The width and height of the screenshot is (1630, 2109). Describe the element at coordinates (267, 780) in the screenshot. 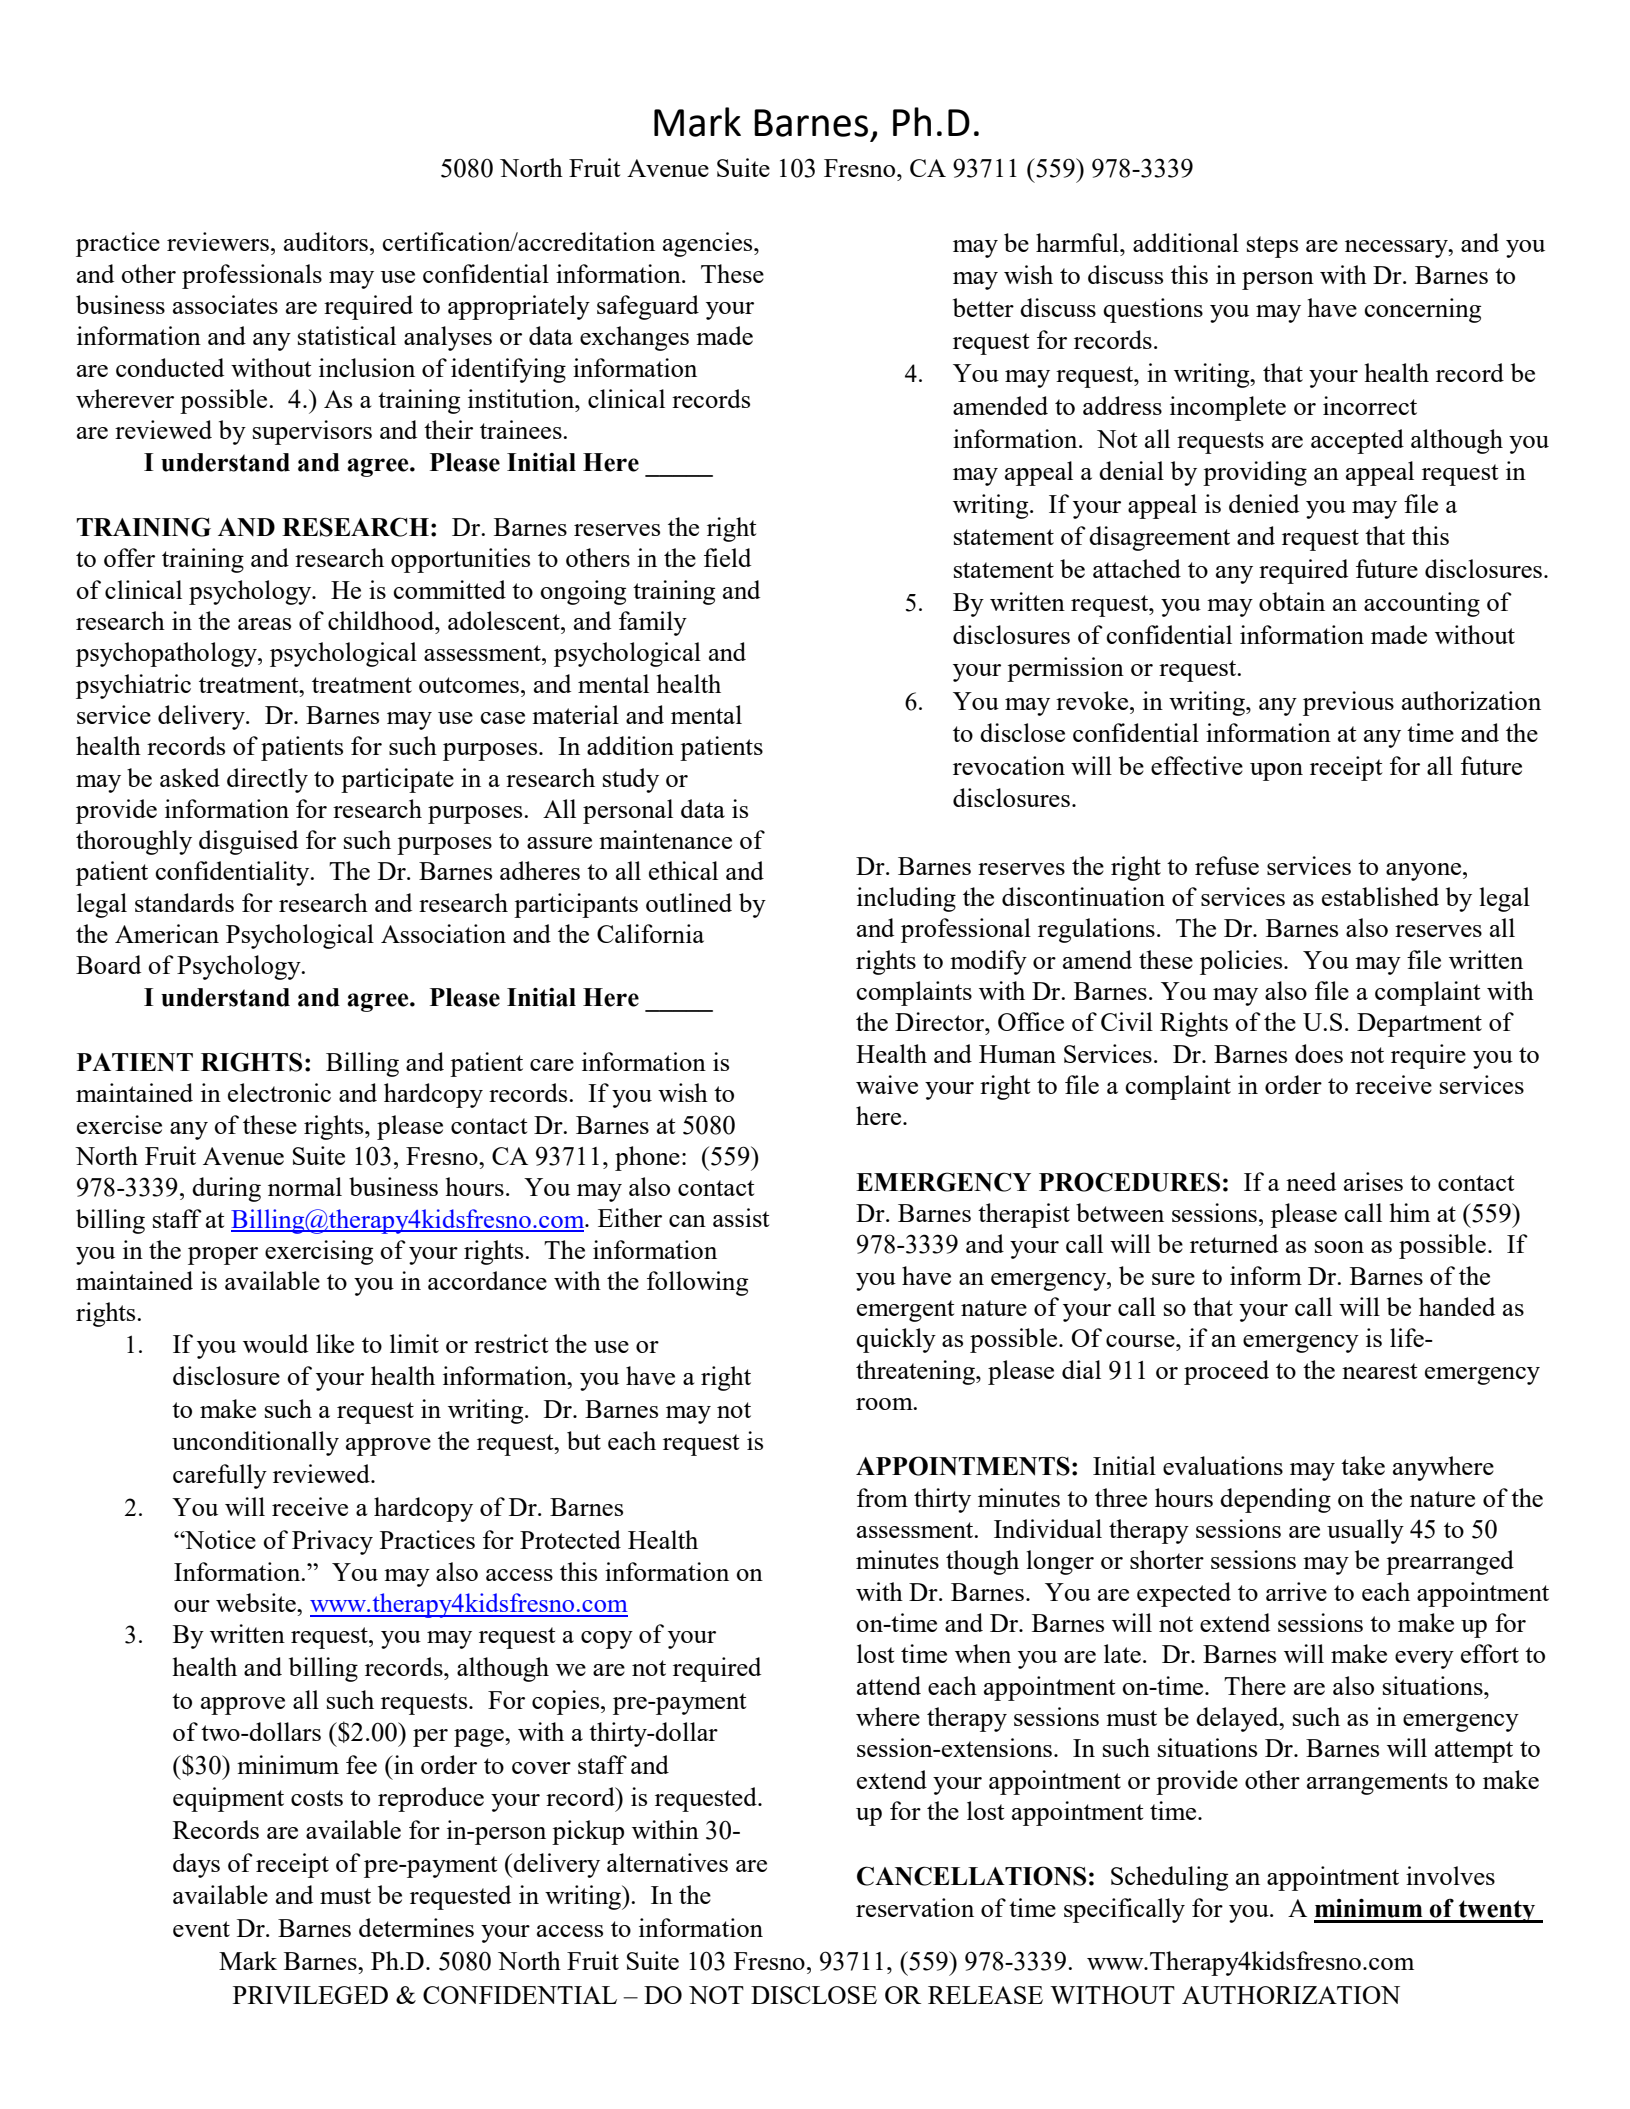

I see `directly` at that location.
